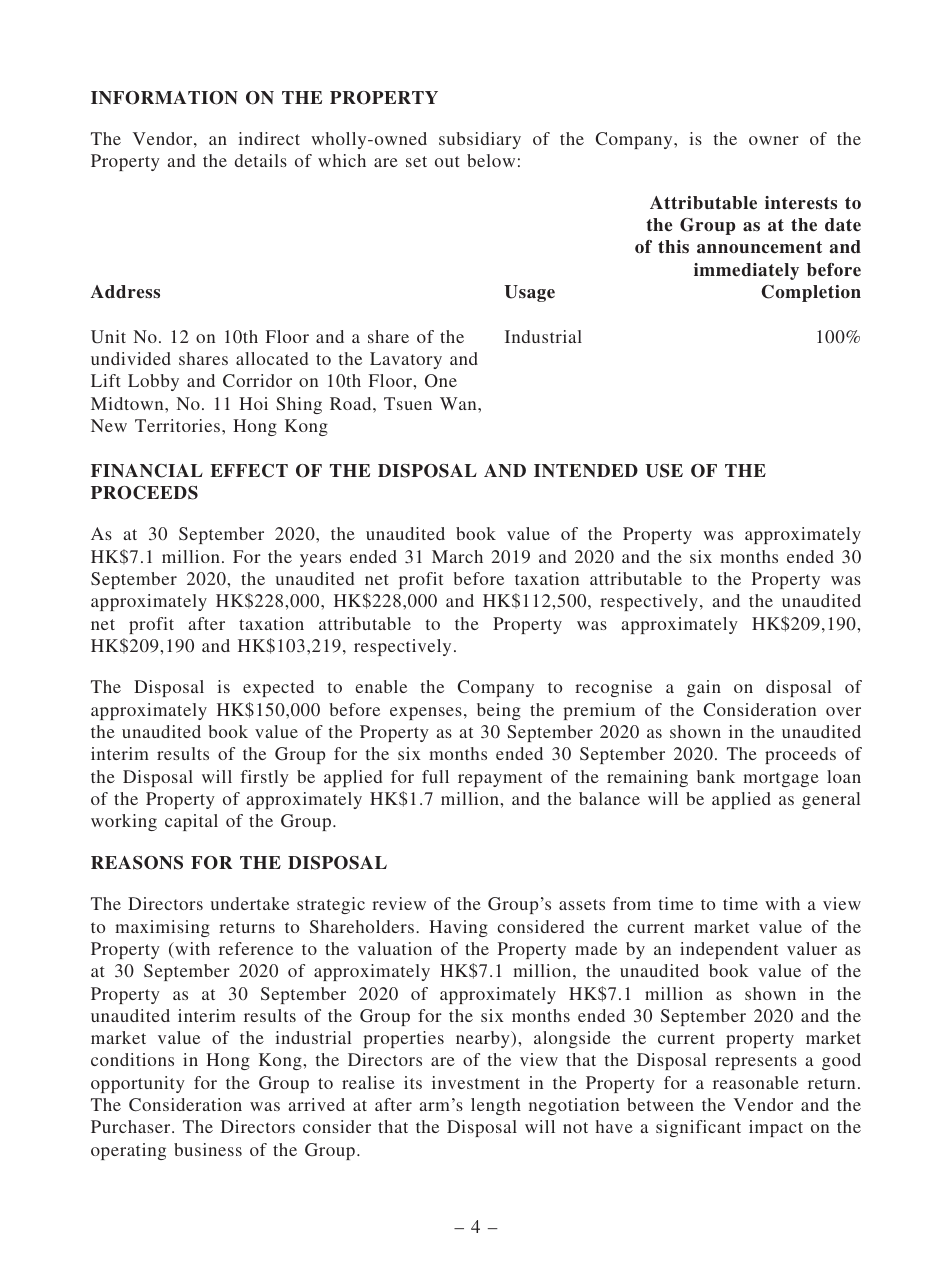 The image size is (952, 1270). Describe the element at coordinates (776, 1128) in the screenshot. I see `impact` at that location.
